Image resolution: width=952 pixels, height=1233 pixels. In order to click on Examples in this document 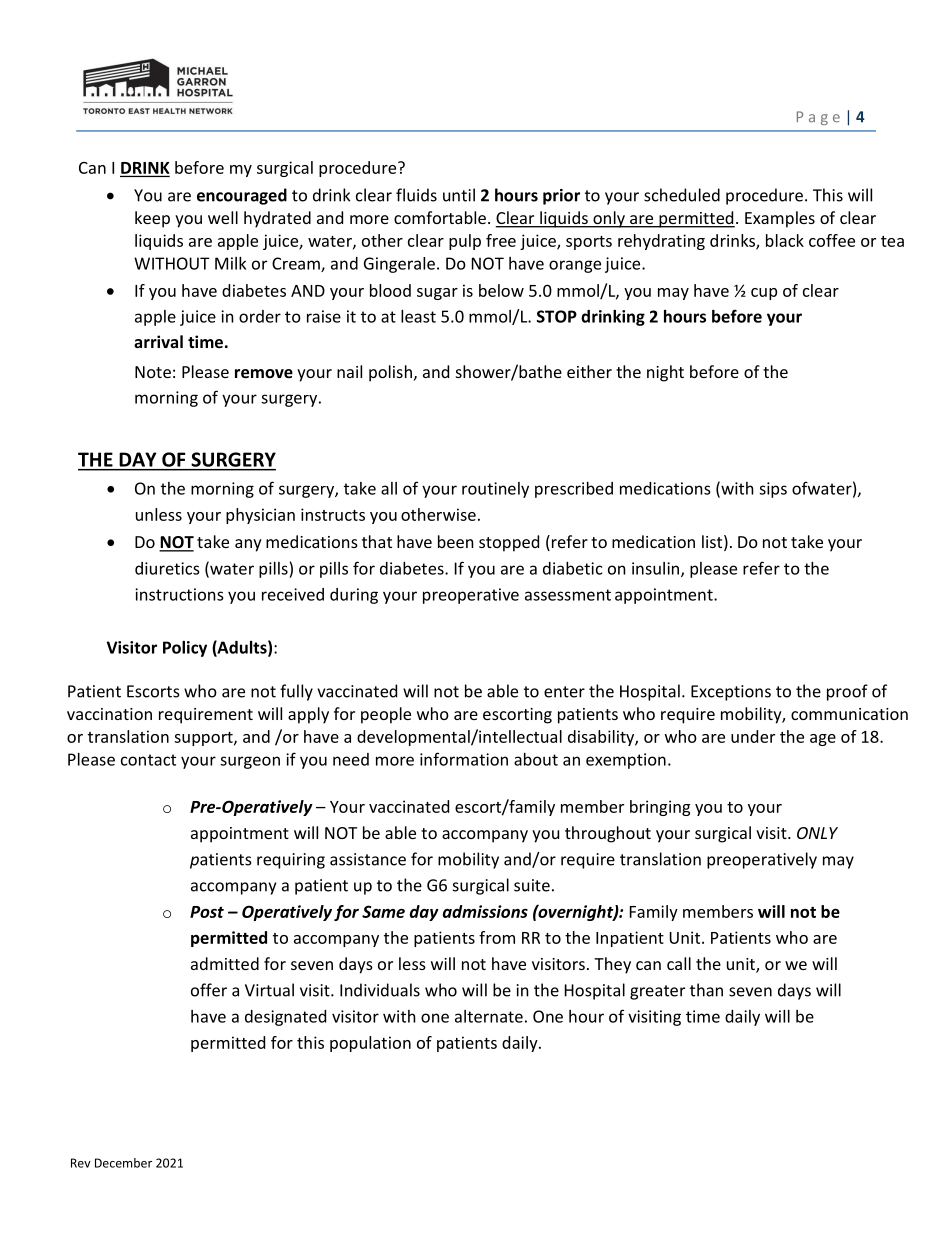, I will do `click(780, 219)`.
